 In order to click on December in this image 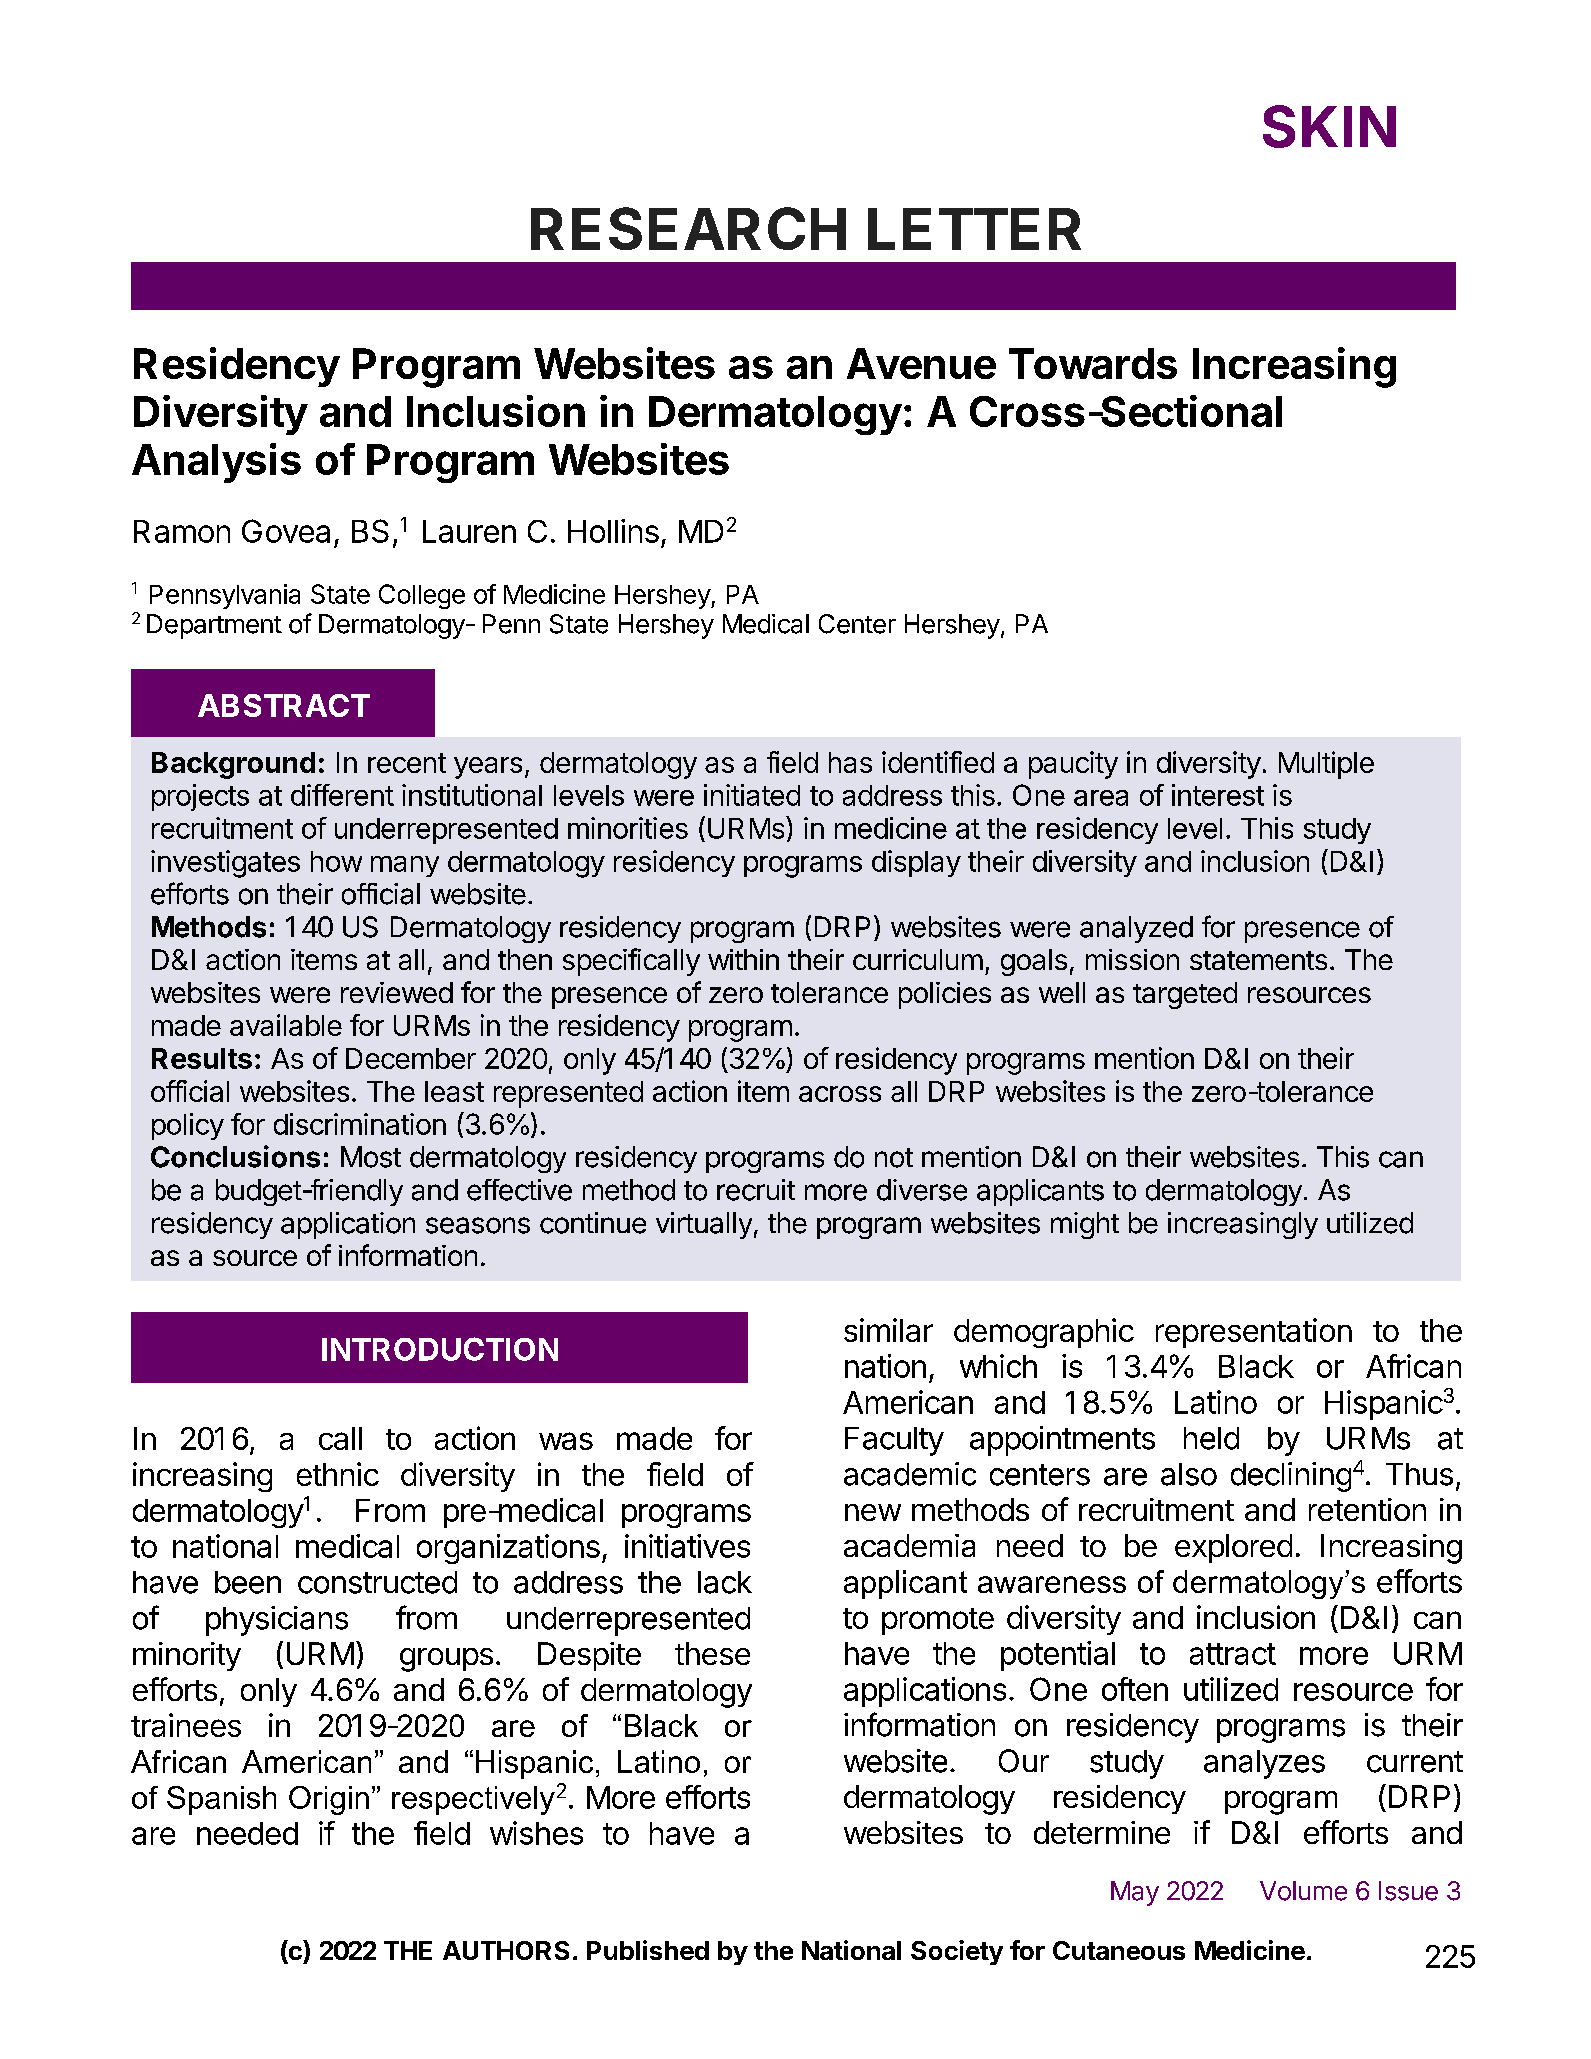, I will do `click(411, 1058)`.
